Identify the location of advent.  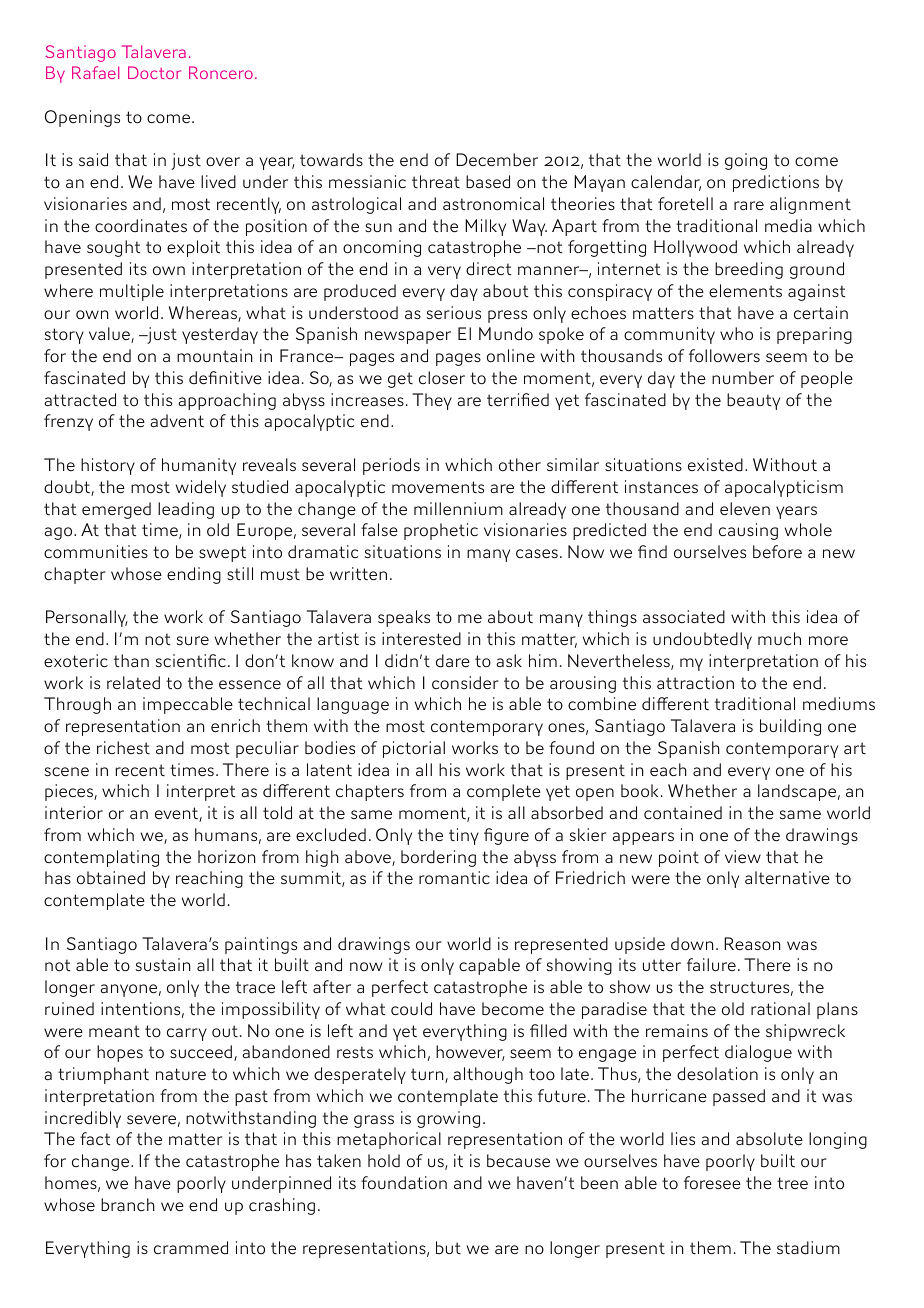
(177, 421).
